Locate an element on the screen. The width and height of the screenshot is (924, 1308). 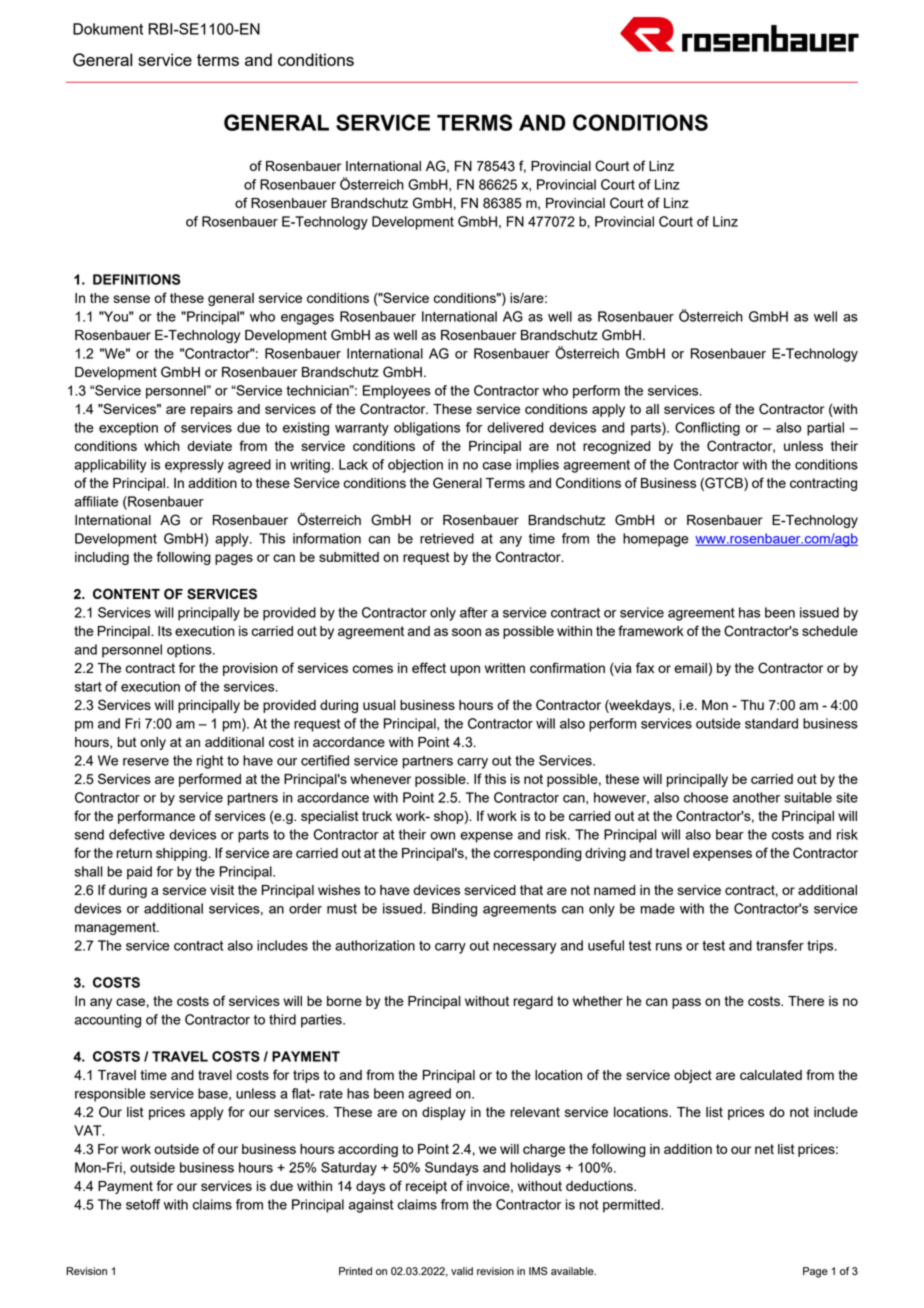
management is located at coordinates (116, 928).
